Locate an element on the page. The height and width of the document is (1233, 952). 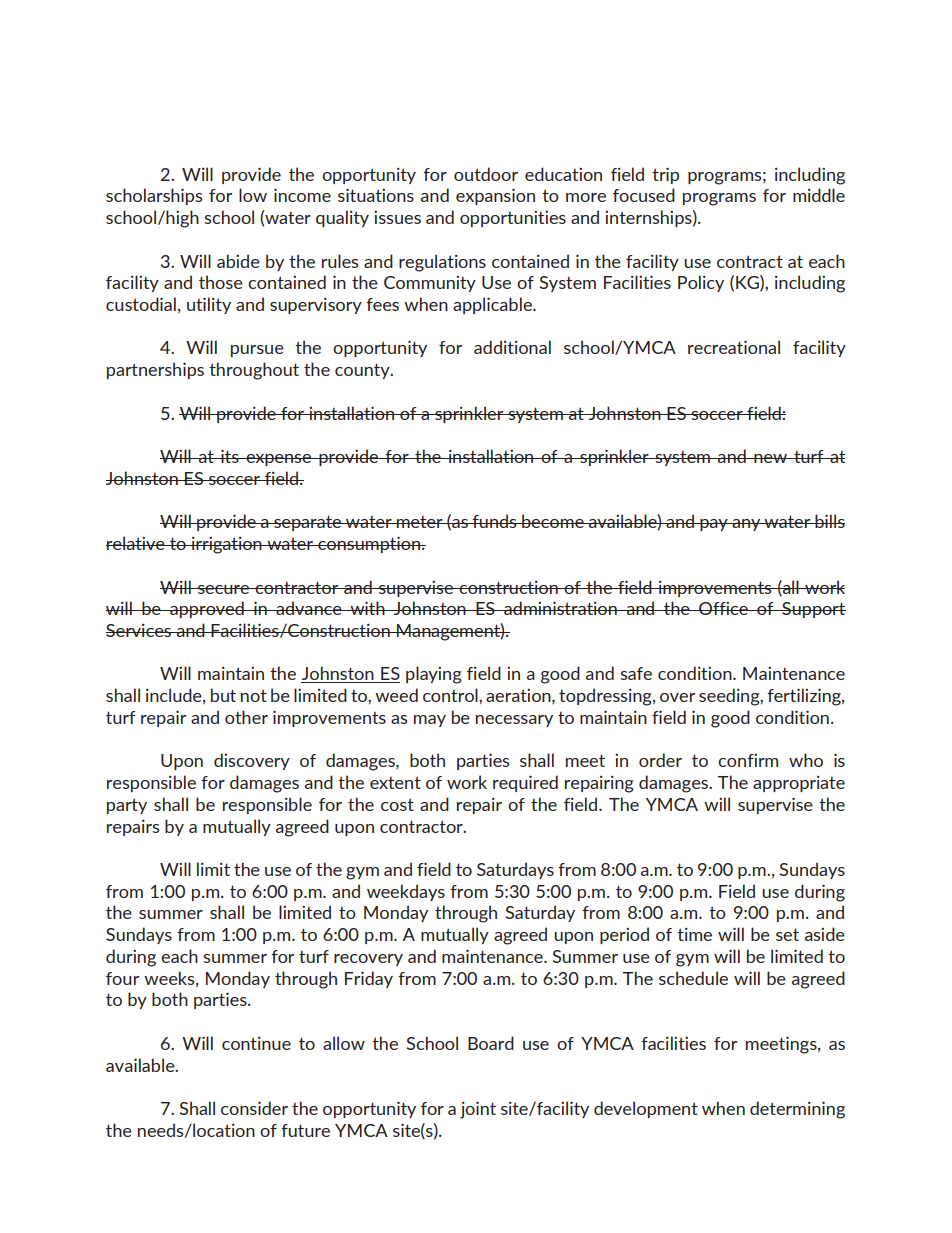
joint is located at coordinates (478, 1110).
